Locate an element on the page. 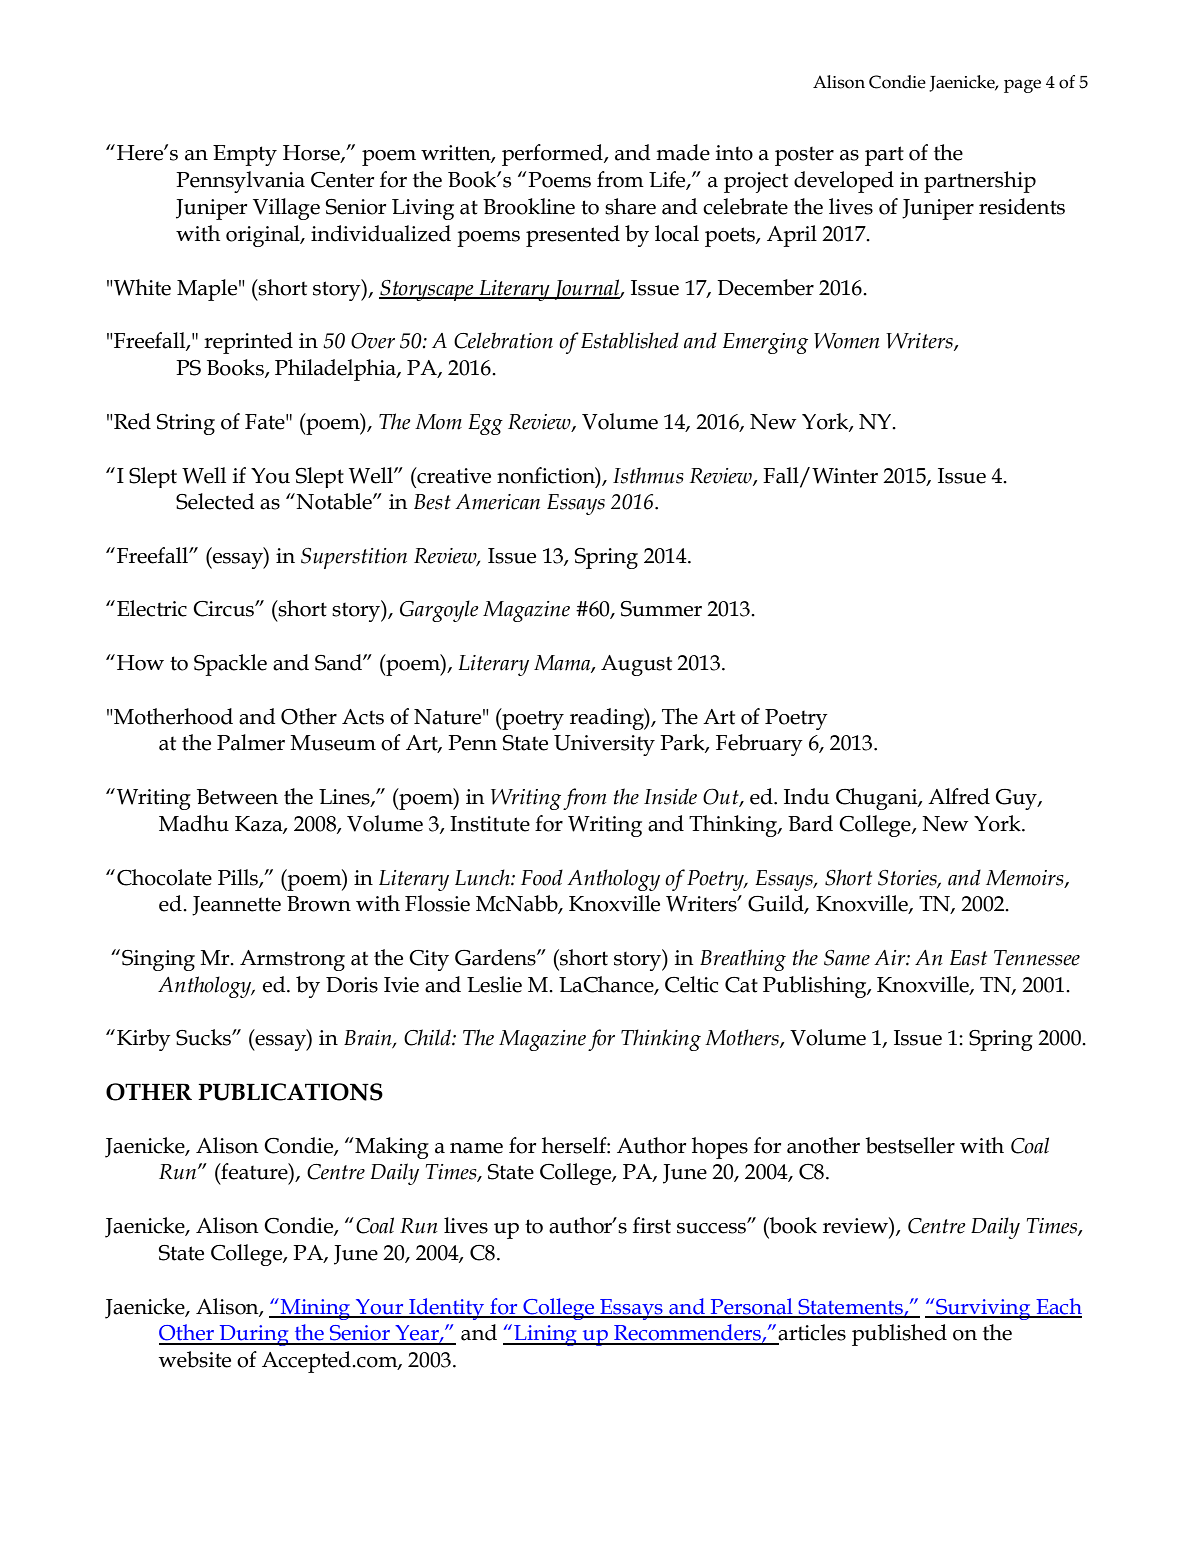 This image has height=1553, width=1200. East is located at coordinates (968, 958).
